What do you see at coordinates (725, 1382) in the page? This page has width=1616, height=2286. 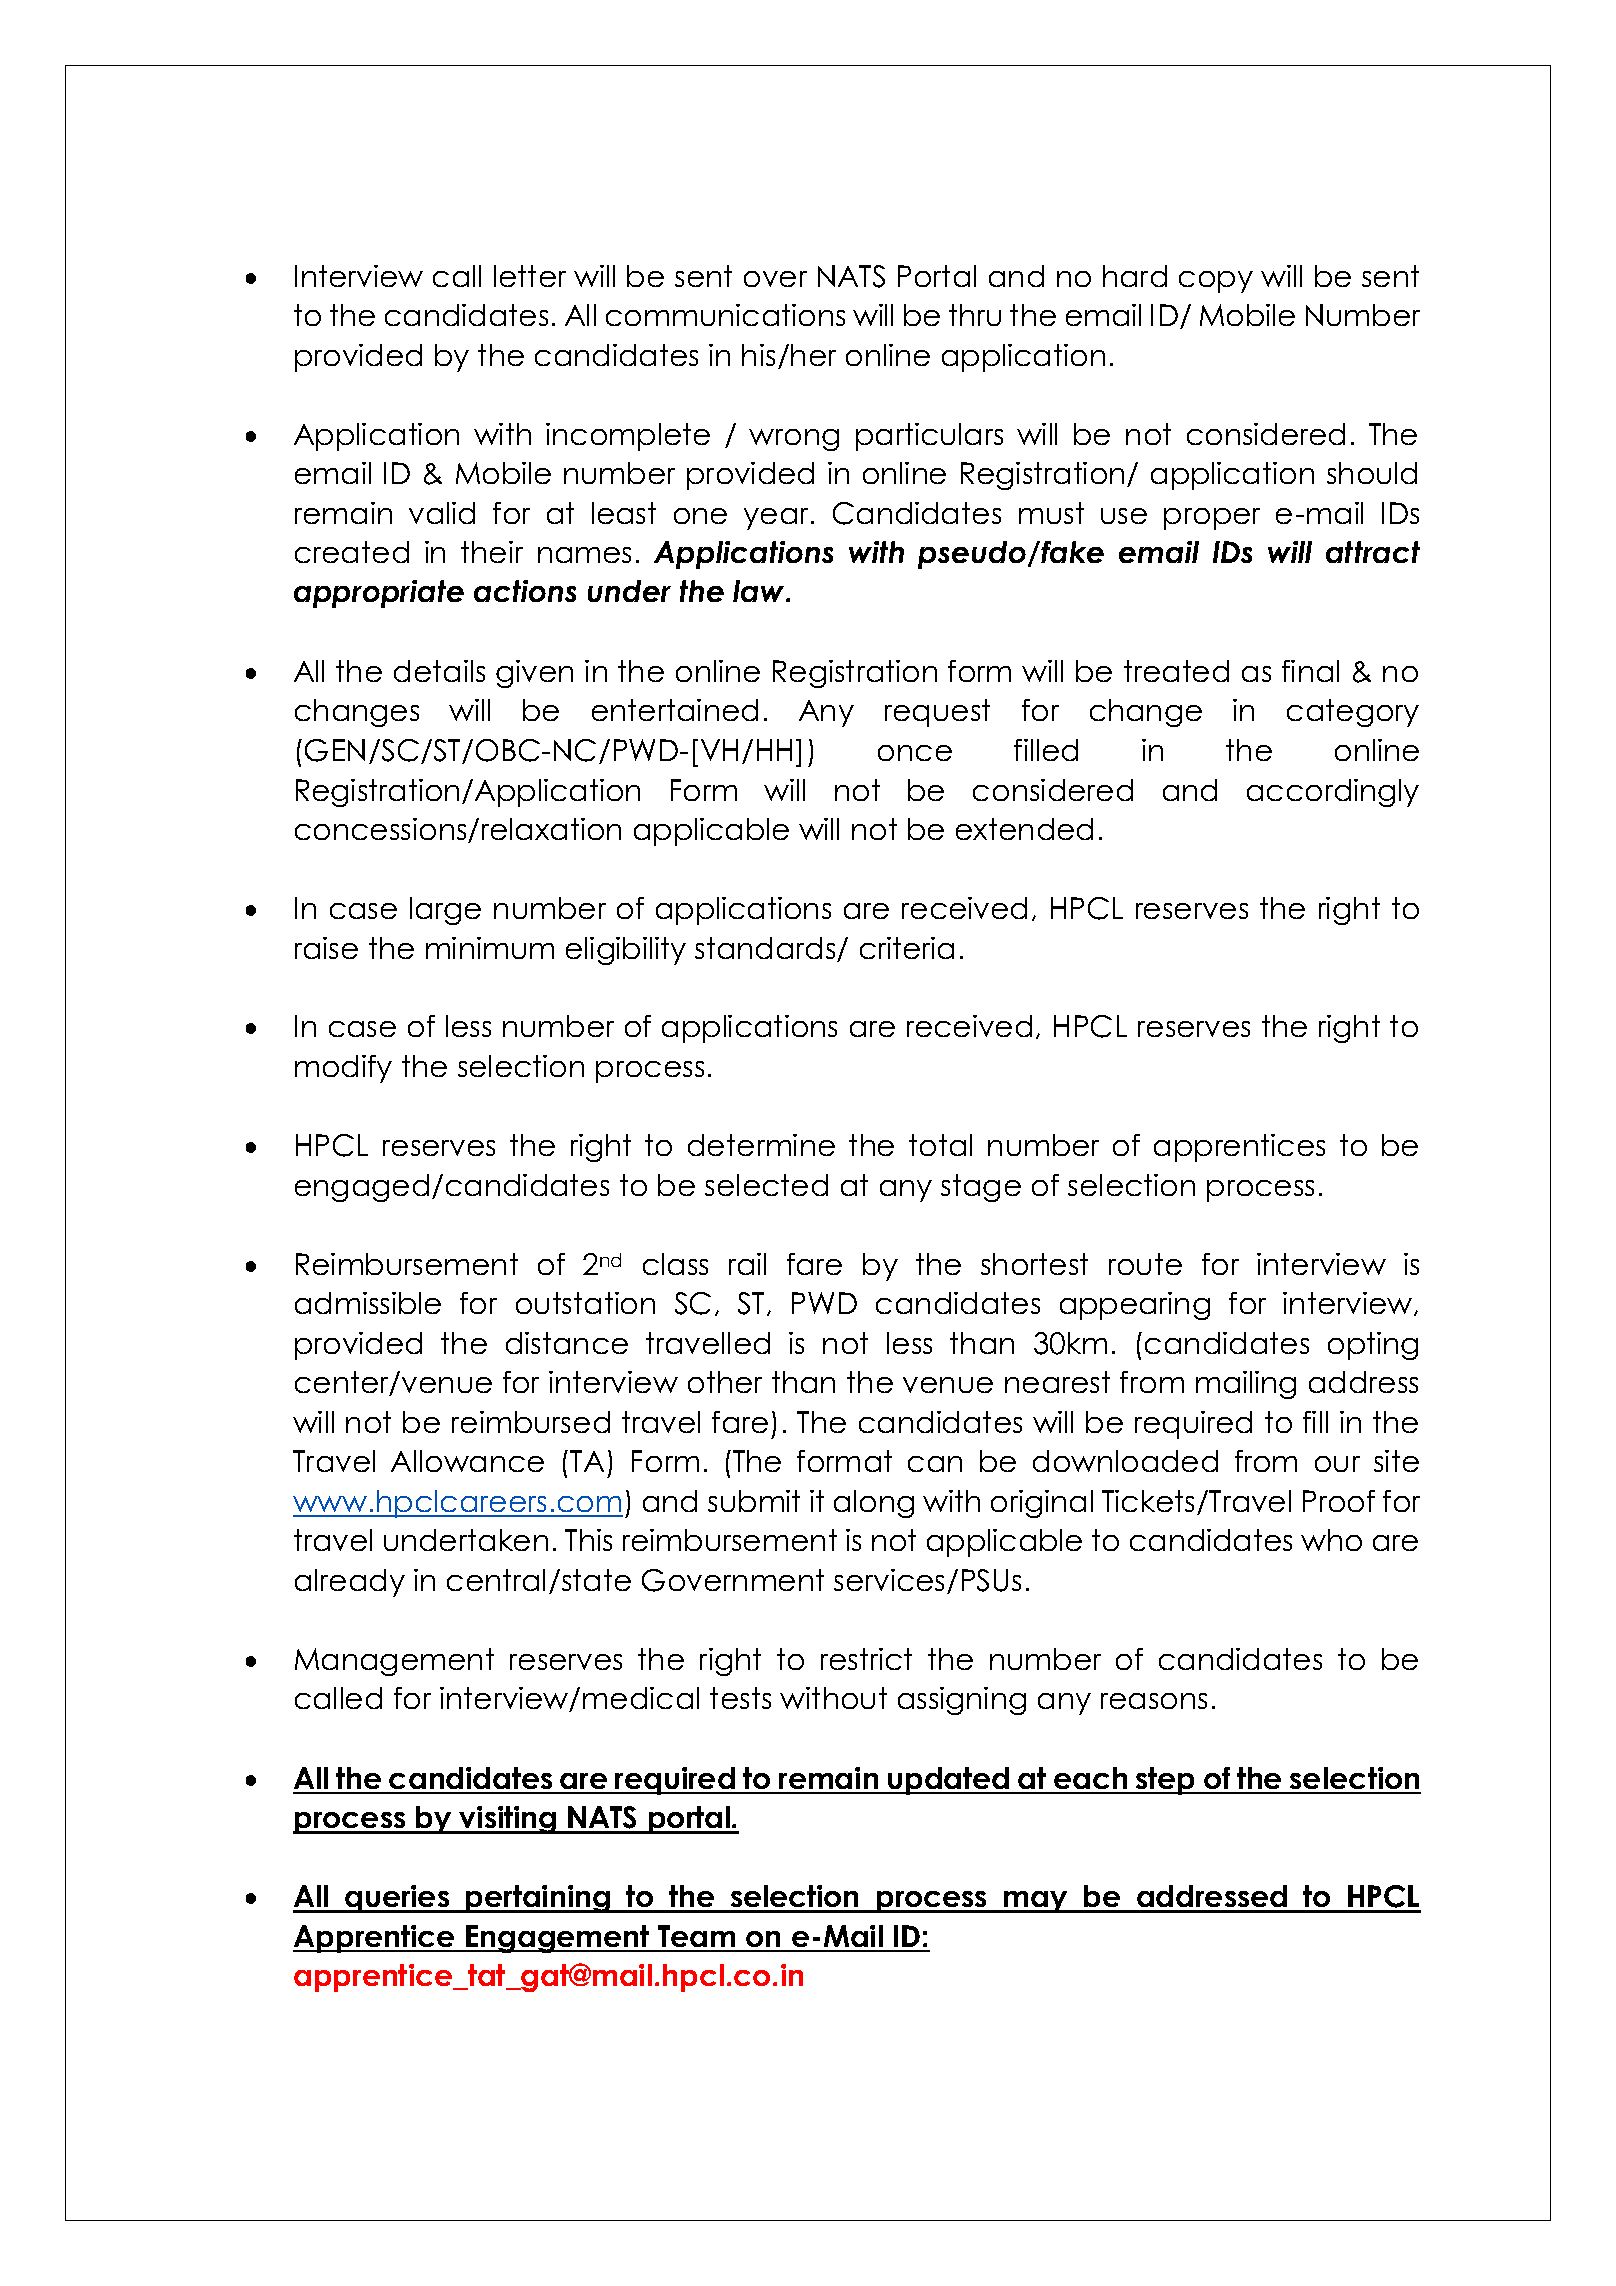 I see `other` at bounding box center [725, 1382].
